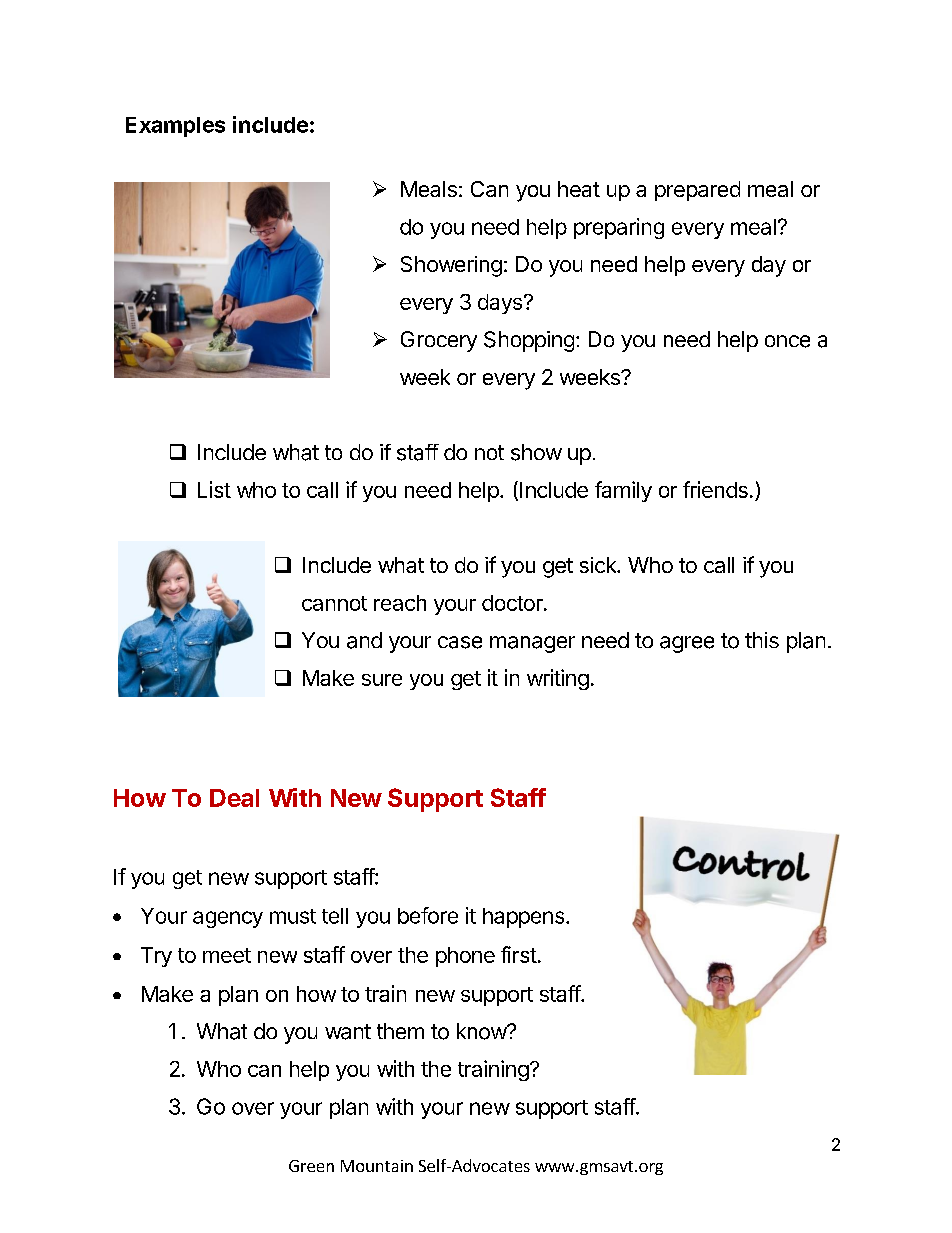 The width and height of the screenshot is (952, 1233). What do you see at coordinates (579, 189) in the screenshot?
I see `heat` at bounding box center [579, 189].
